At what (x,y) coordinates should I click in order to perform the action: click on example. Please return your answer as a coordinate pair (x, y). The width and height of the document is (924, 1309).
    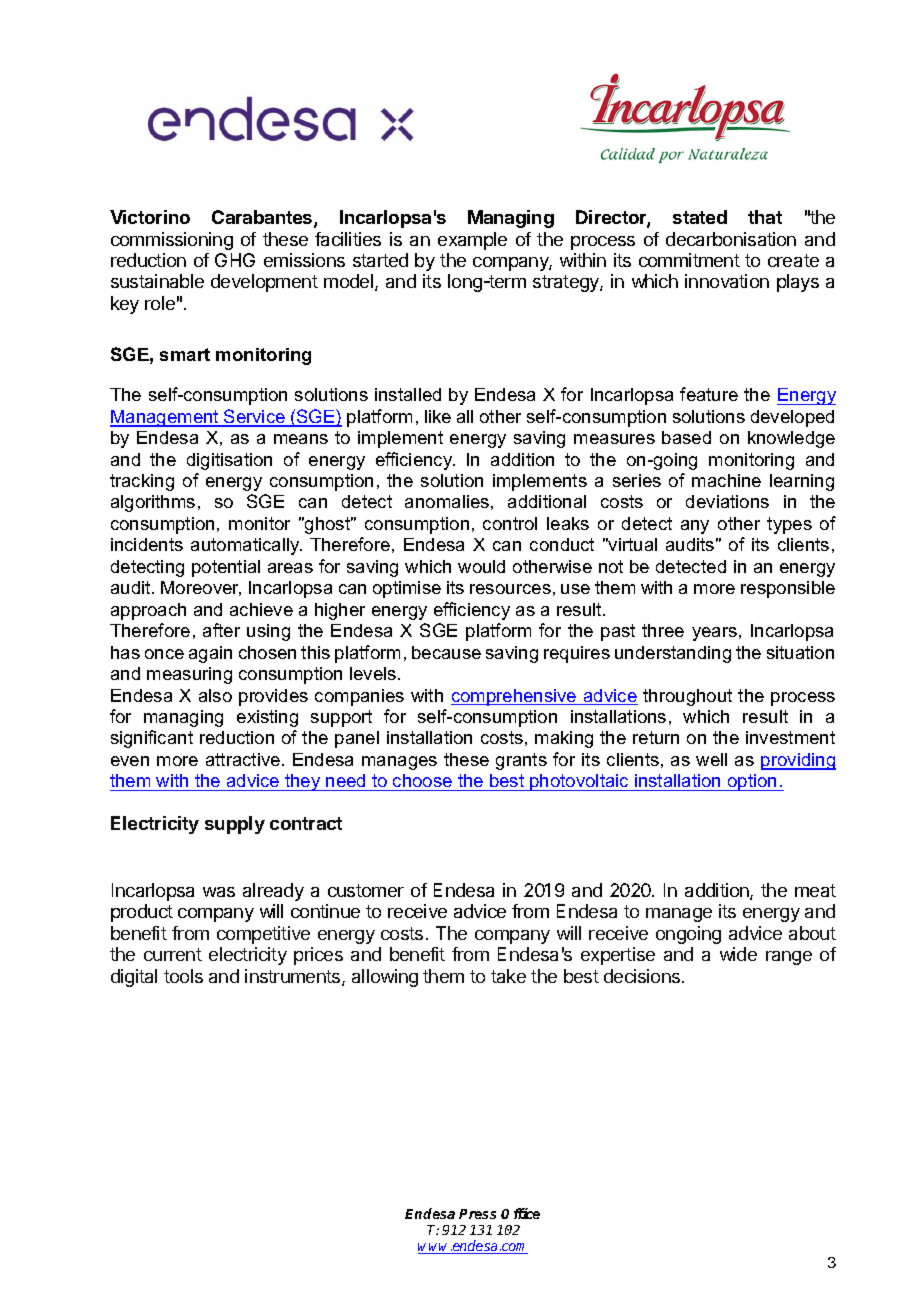
    Looking at the image, I should click on (472, 241).
